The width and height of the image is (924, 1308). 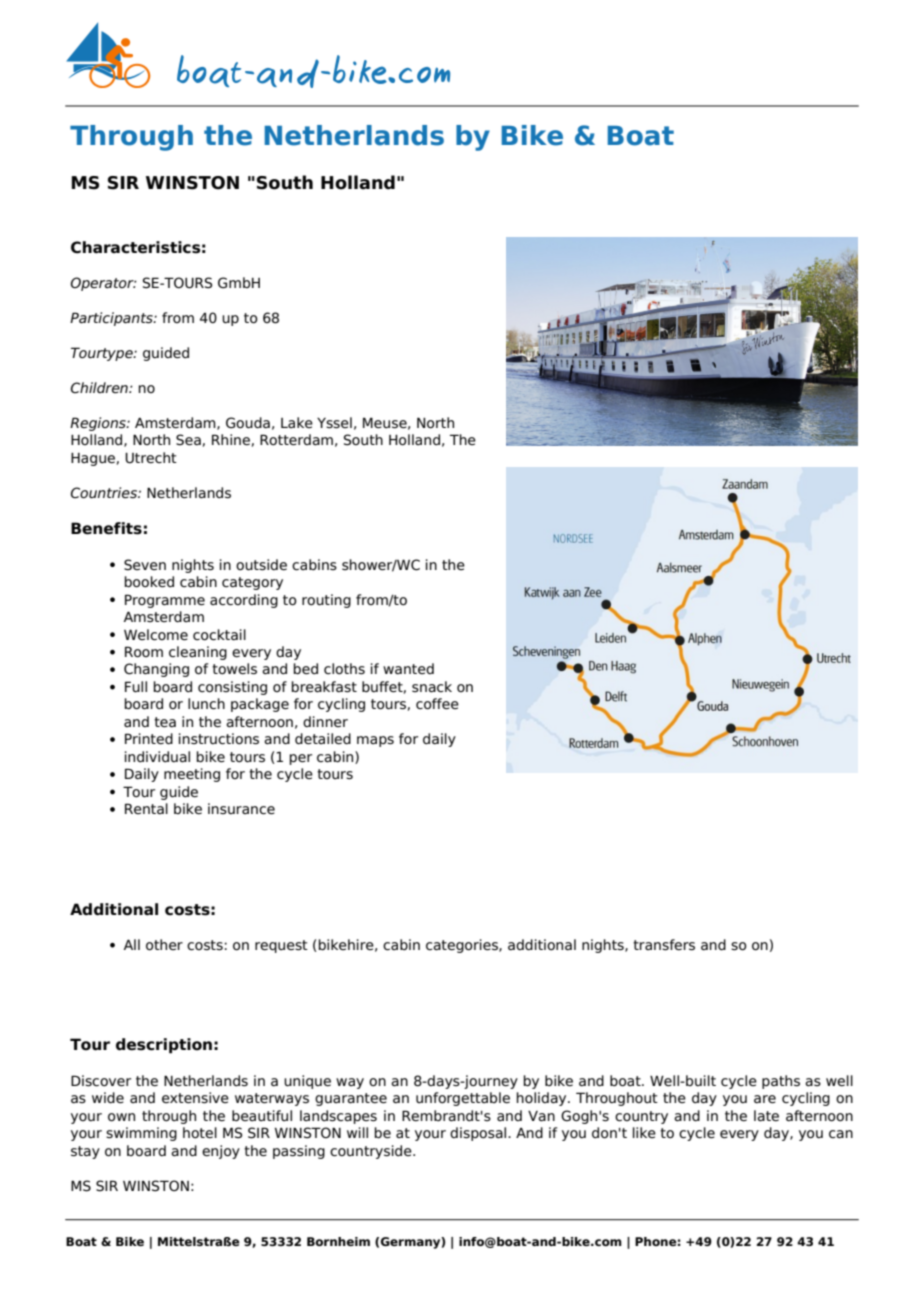 What do you see at coordinates (297, 422) in the image?
I see `Lake` at bounding box center [297, 422].
